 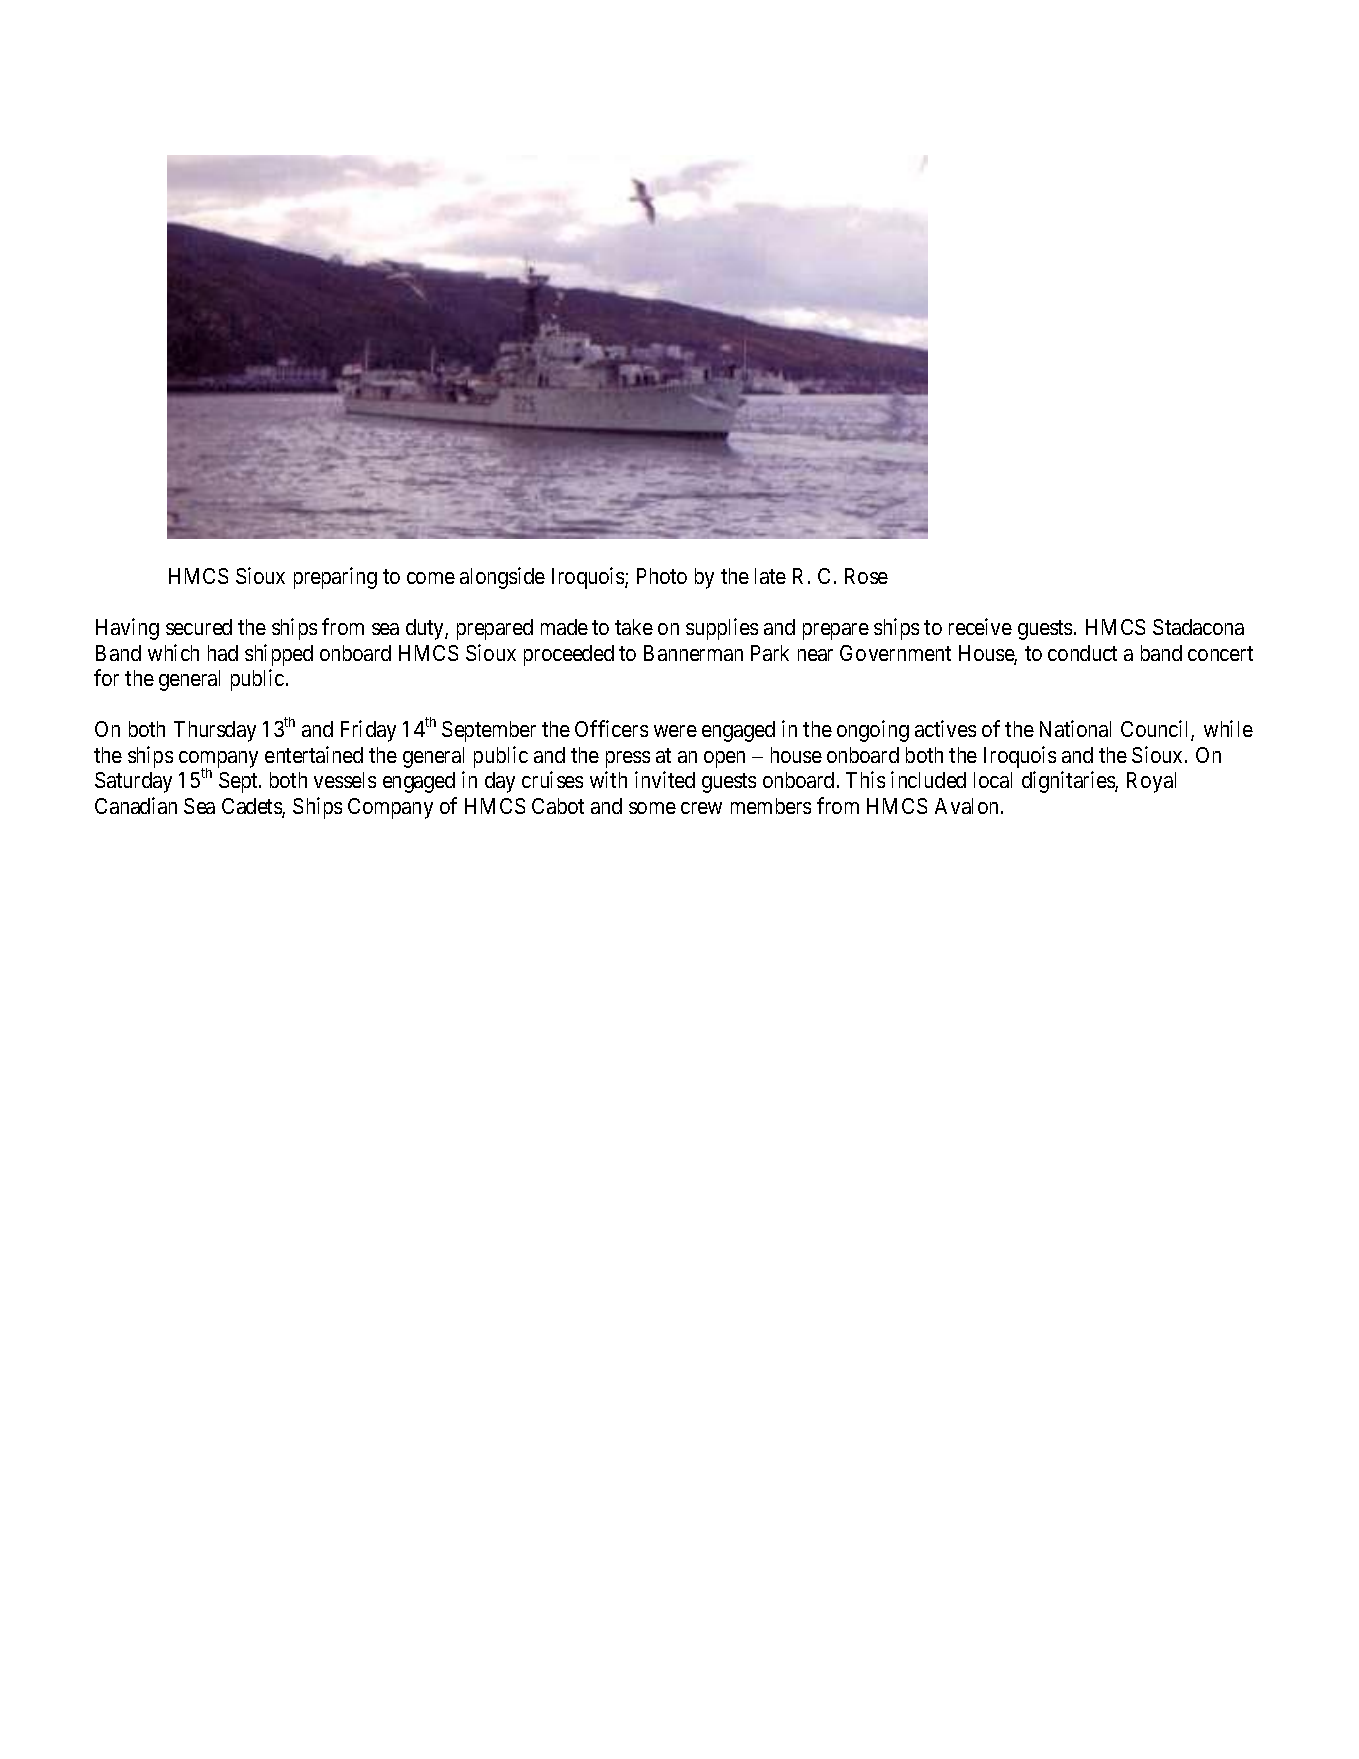 What do you see at coordinates (335, 578) in the page?
I see `preparing` at bounding box center [335, 578].
